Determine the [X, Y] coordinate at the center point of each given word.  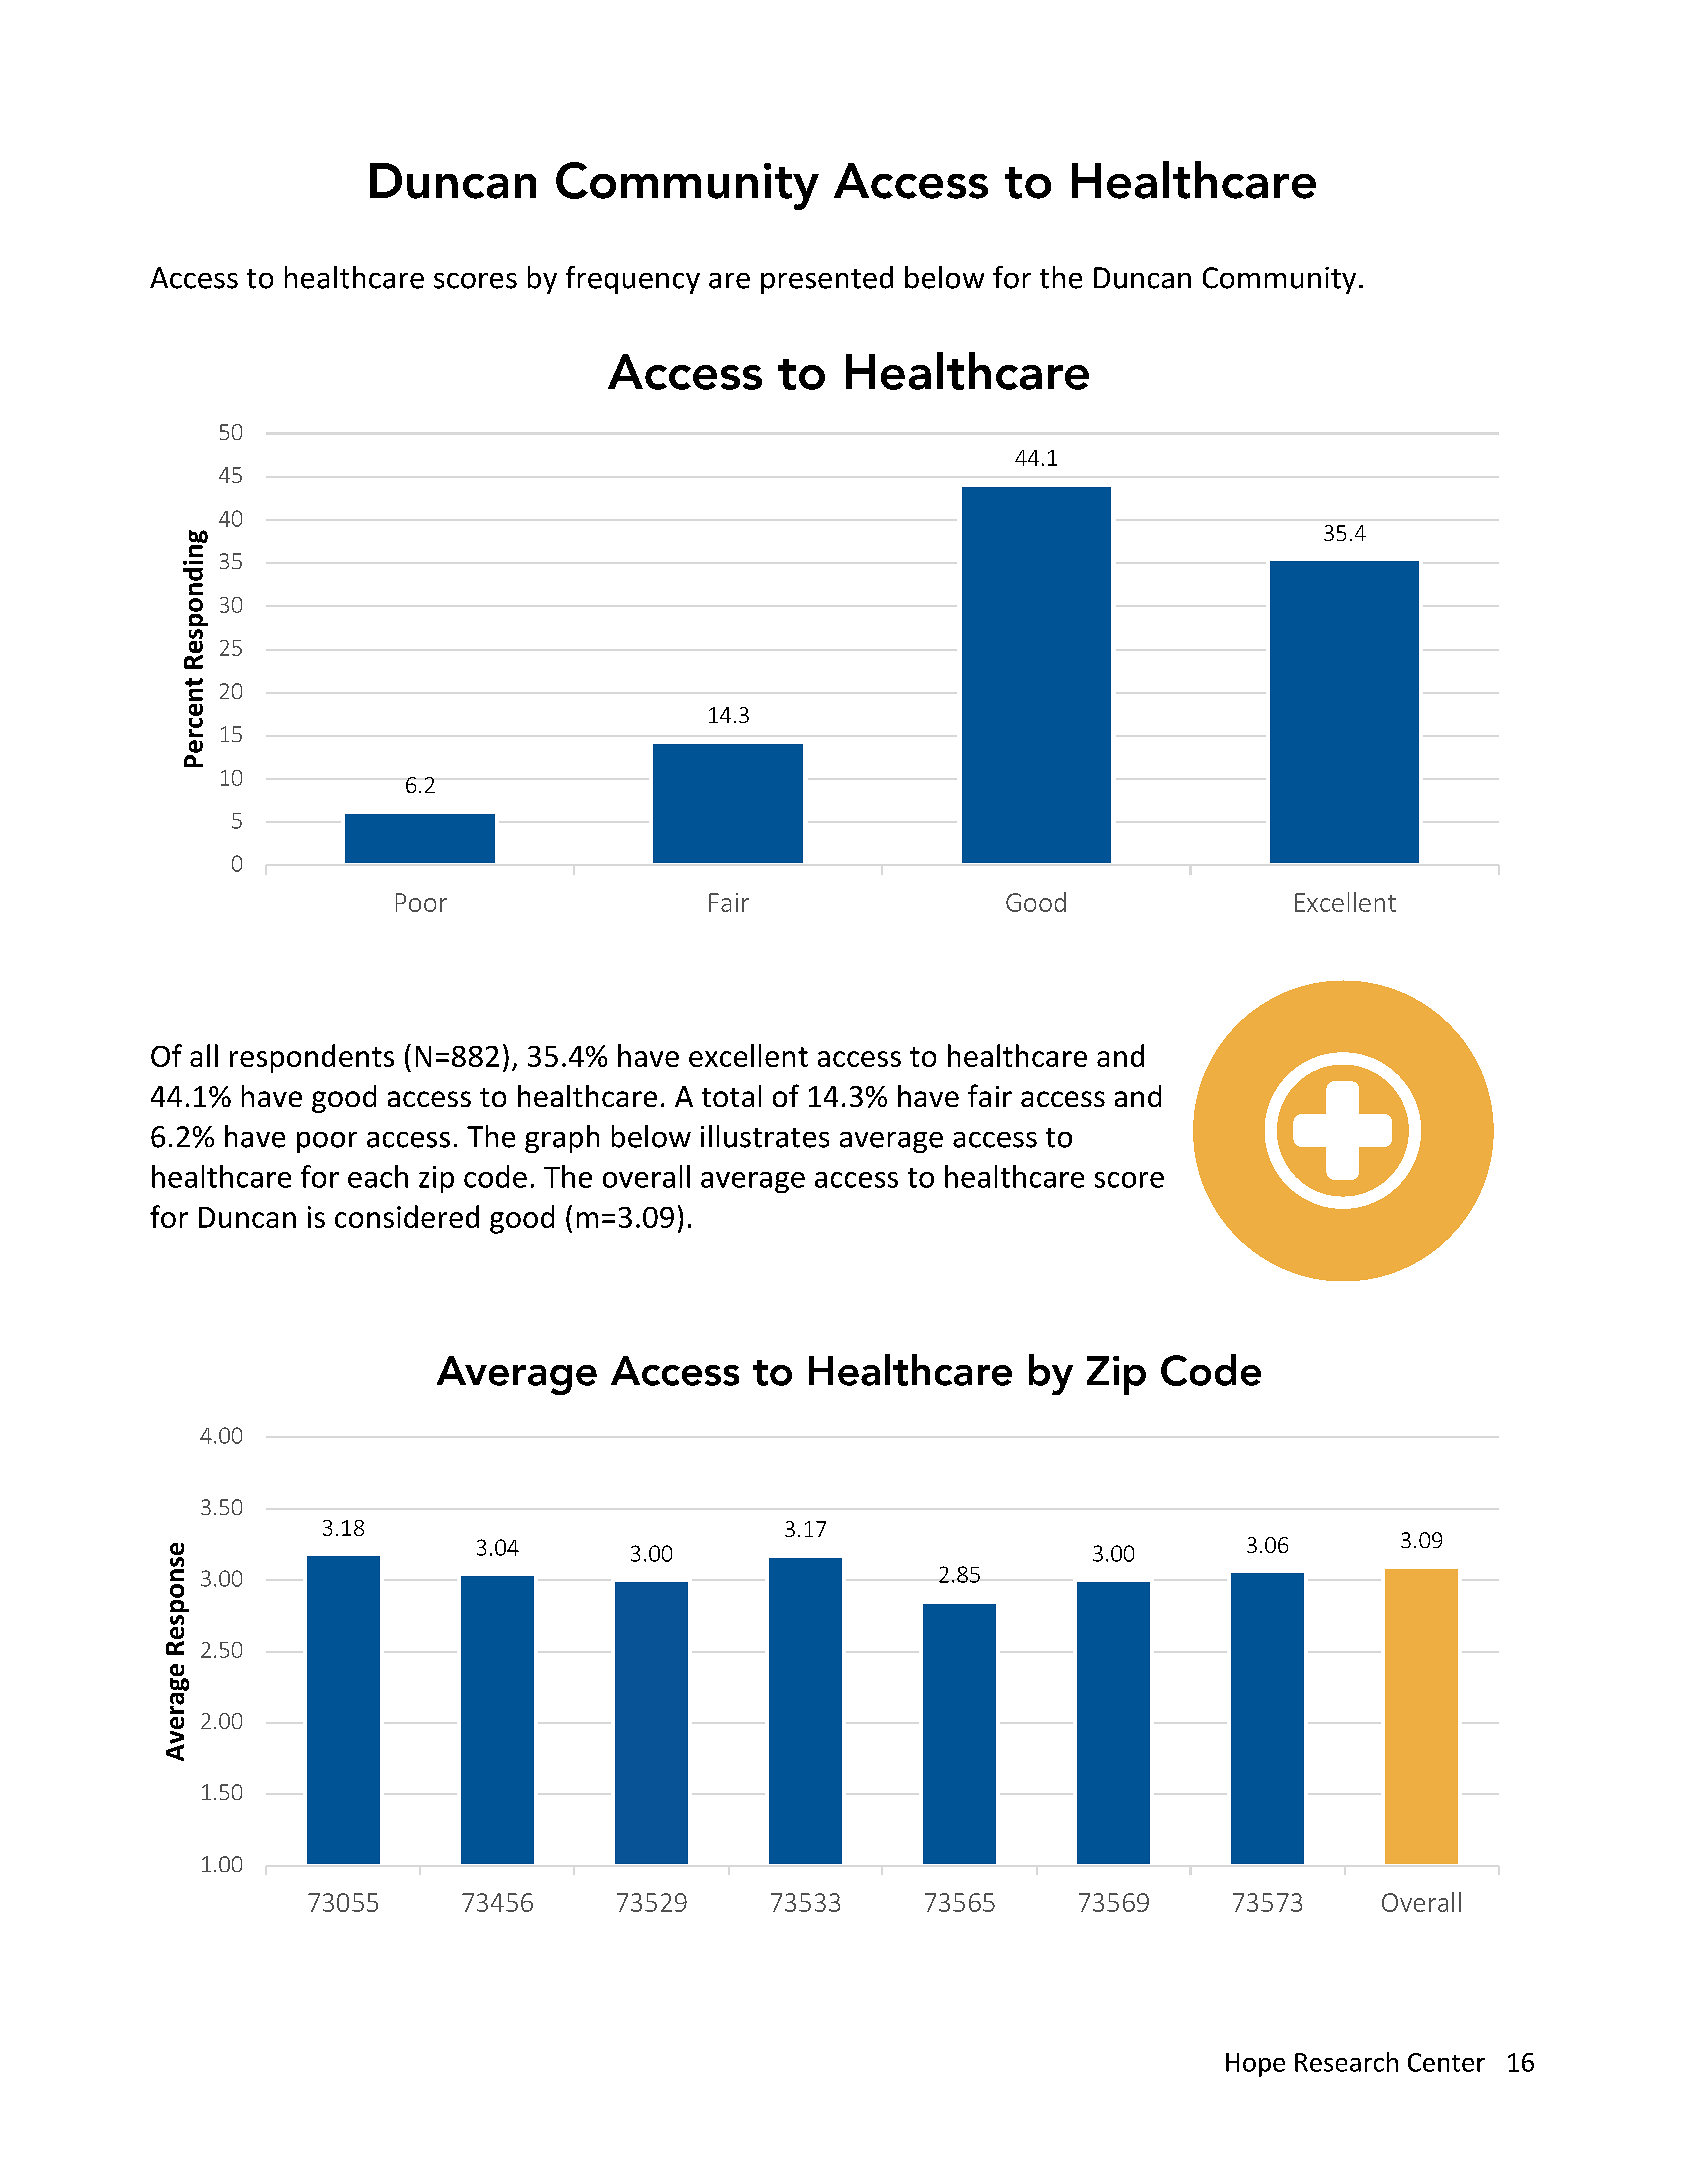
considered [407, 1216]
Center [1446, 2062]
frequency [633, 280]
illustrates [765, 1136]
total [731, 1096]
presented [827, 280]
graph [562, 1139]
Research [1346, 2062]
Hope [1255, 2065]
